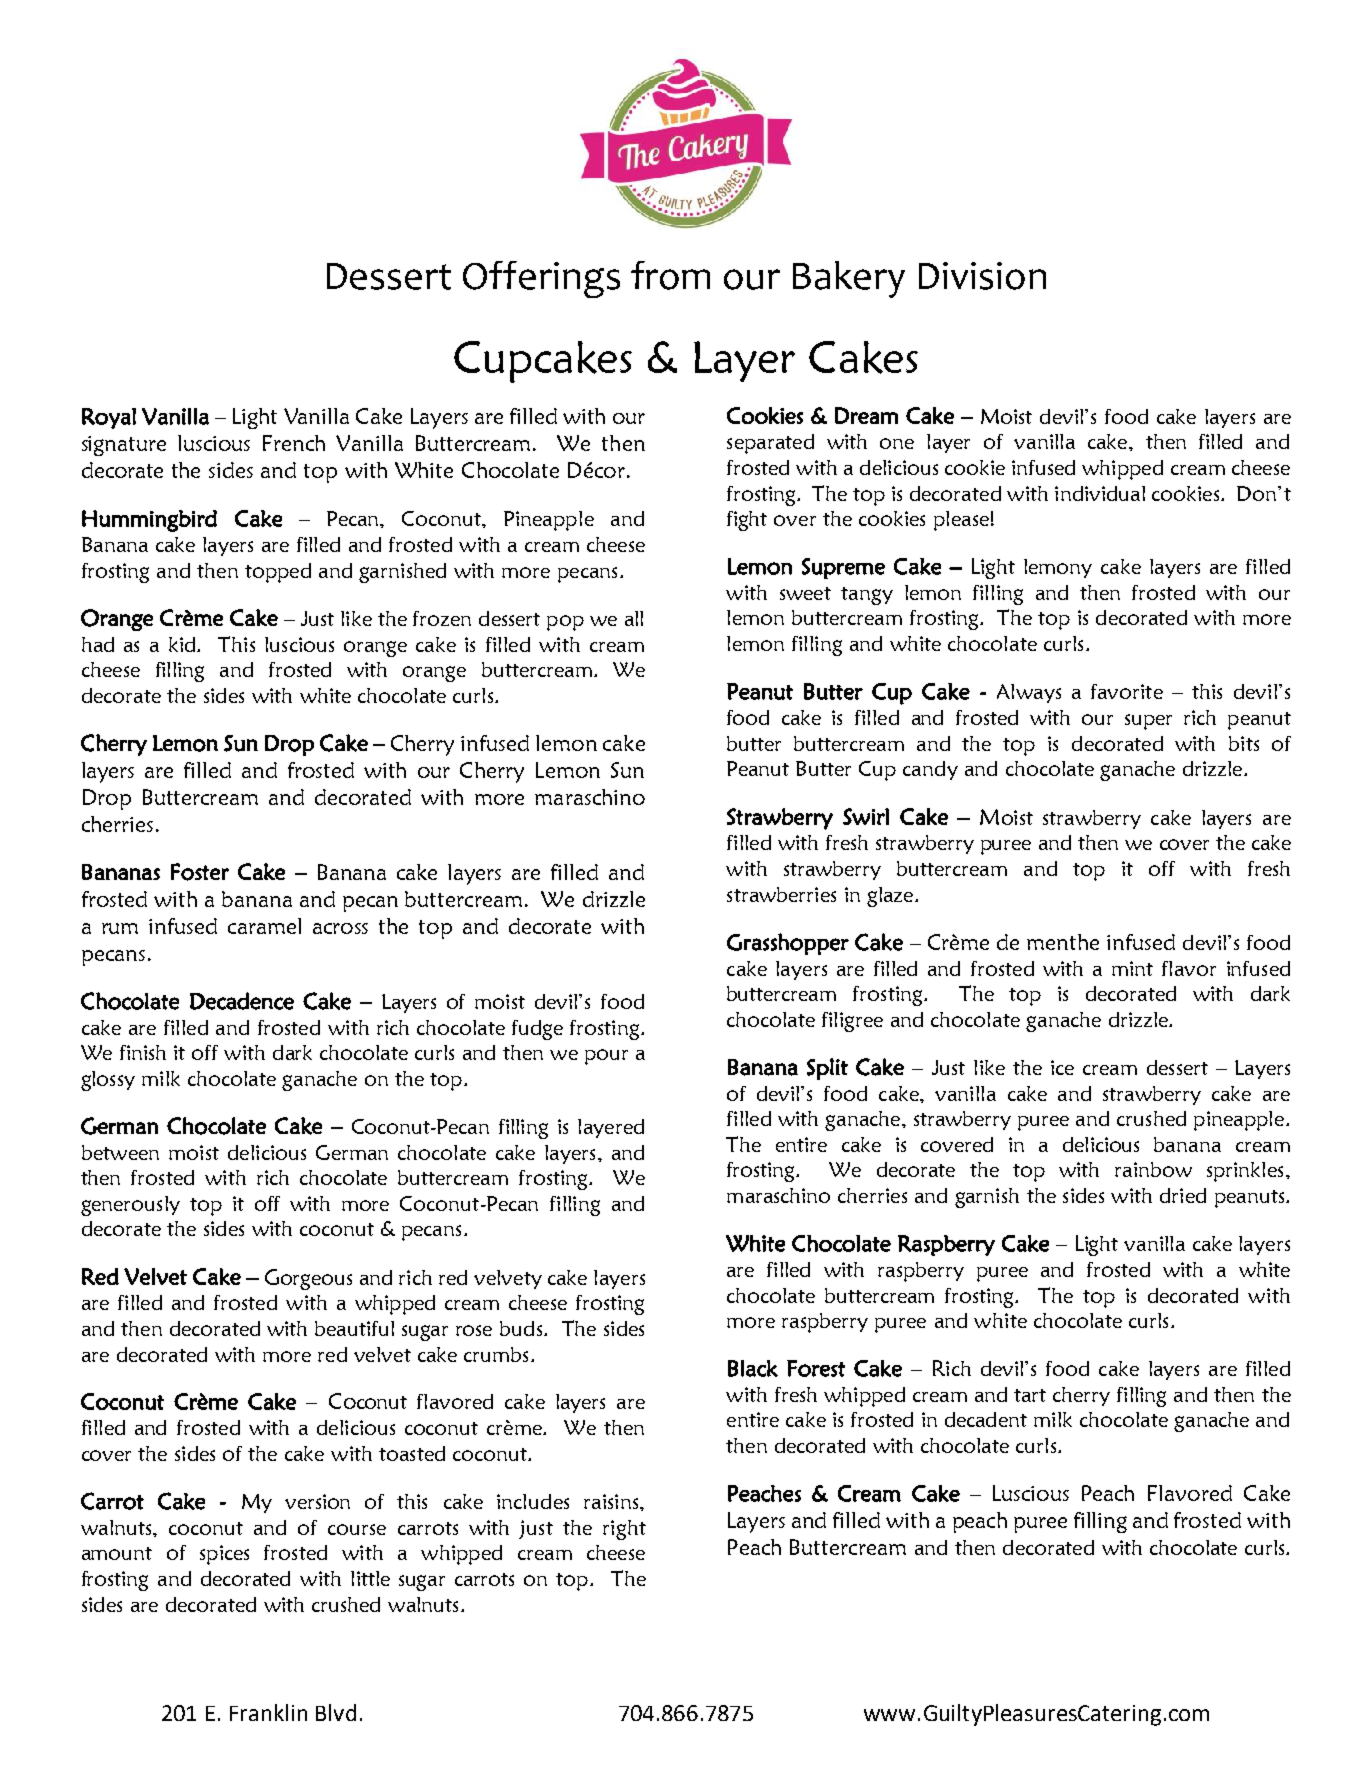 The width and height of the image is (1372, 1776). I want to click on Royal, so click(109, 418).
